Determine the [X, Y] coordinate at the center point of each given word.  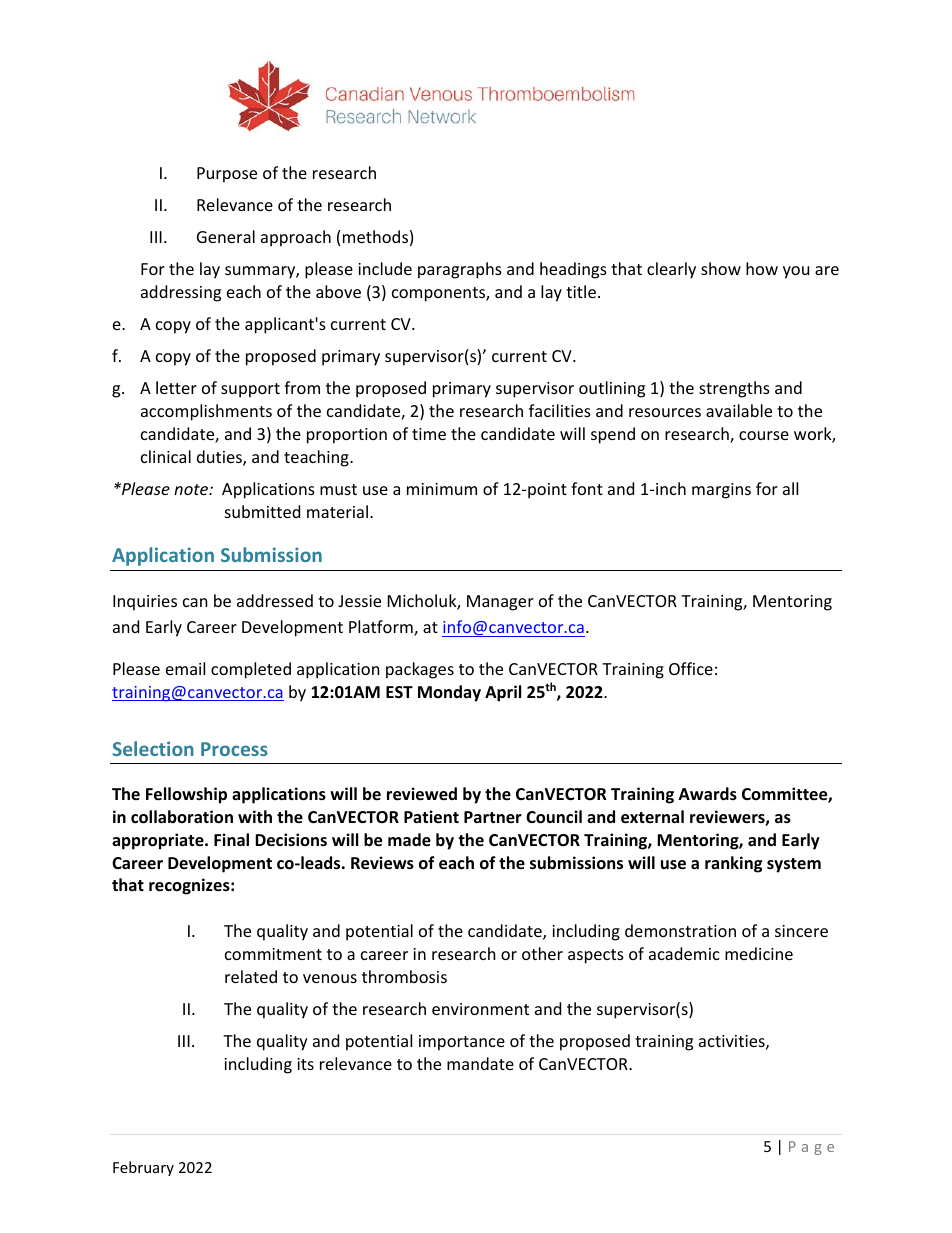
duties [220, 458]
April [503, 693]
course [764, 435]
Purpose [227, 175]
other [542, 953]
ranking [733, 864]
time [429, 434]
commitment [273, 954]
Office [691, 668]
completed [251, 670]
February [143, 1168]
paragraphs [460, 270]
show [721, 268]
